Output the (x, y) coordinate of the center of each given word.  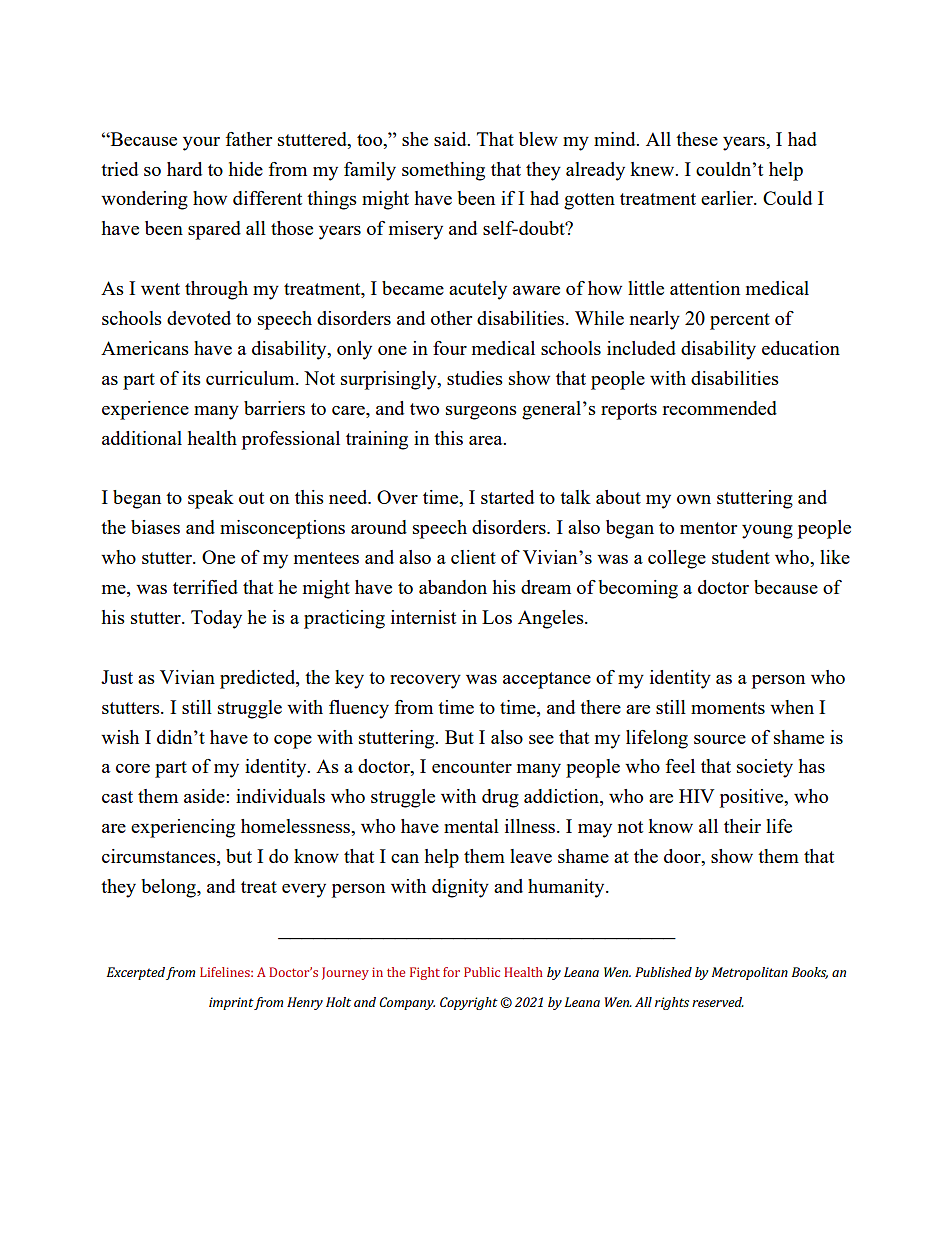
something (443, 171)
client (473, 557)
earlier (728, 198)
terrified (205, 587)
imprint (231, 1003)
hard (184, 169)
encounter (472, 767)
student (741, 557)
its (191, 378)
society (765, 768)
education (801, 348)
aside (205, 796)
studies (475, 378)
